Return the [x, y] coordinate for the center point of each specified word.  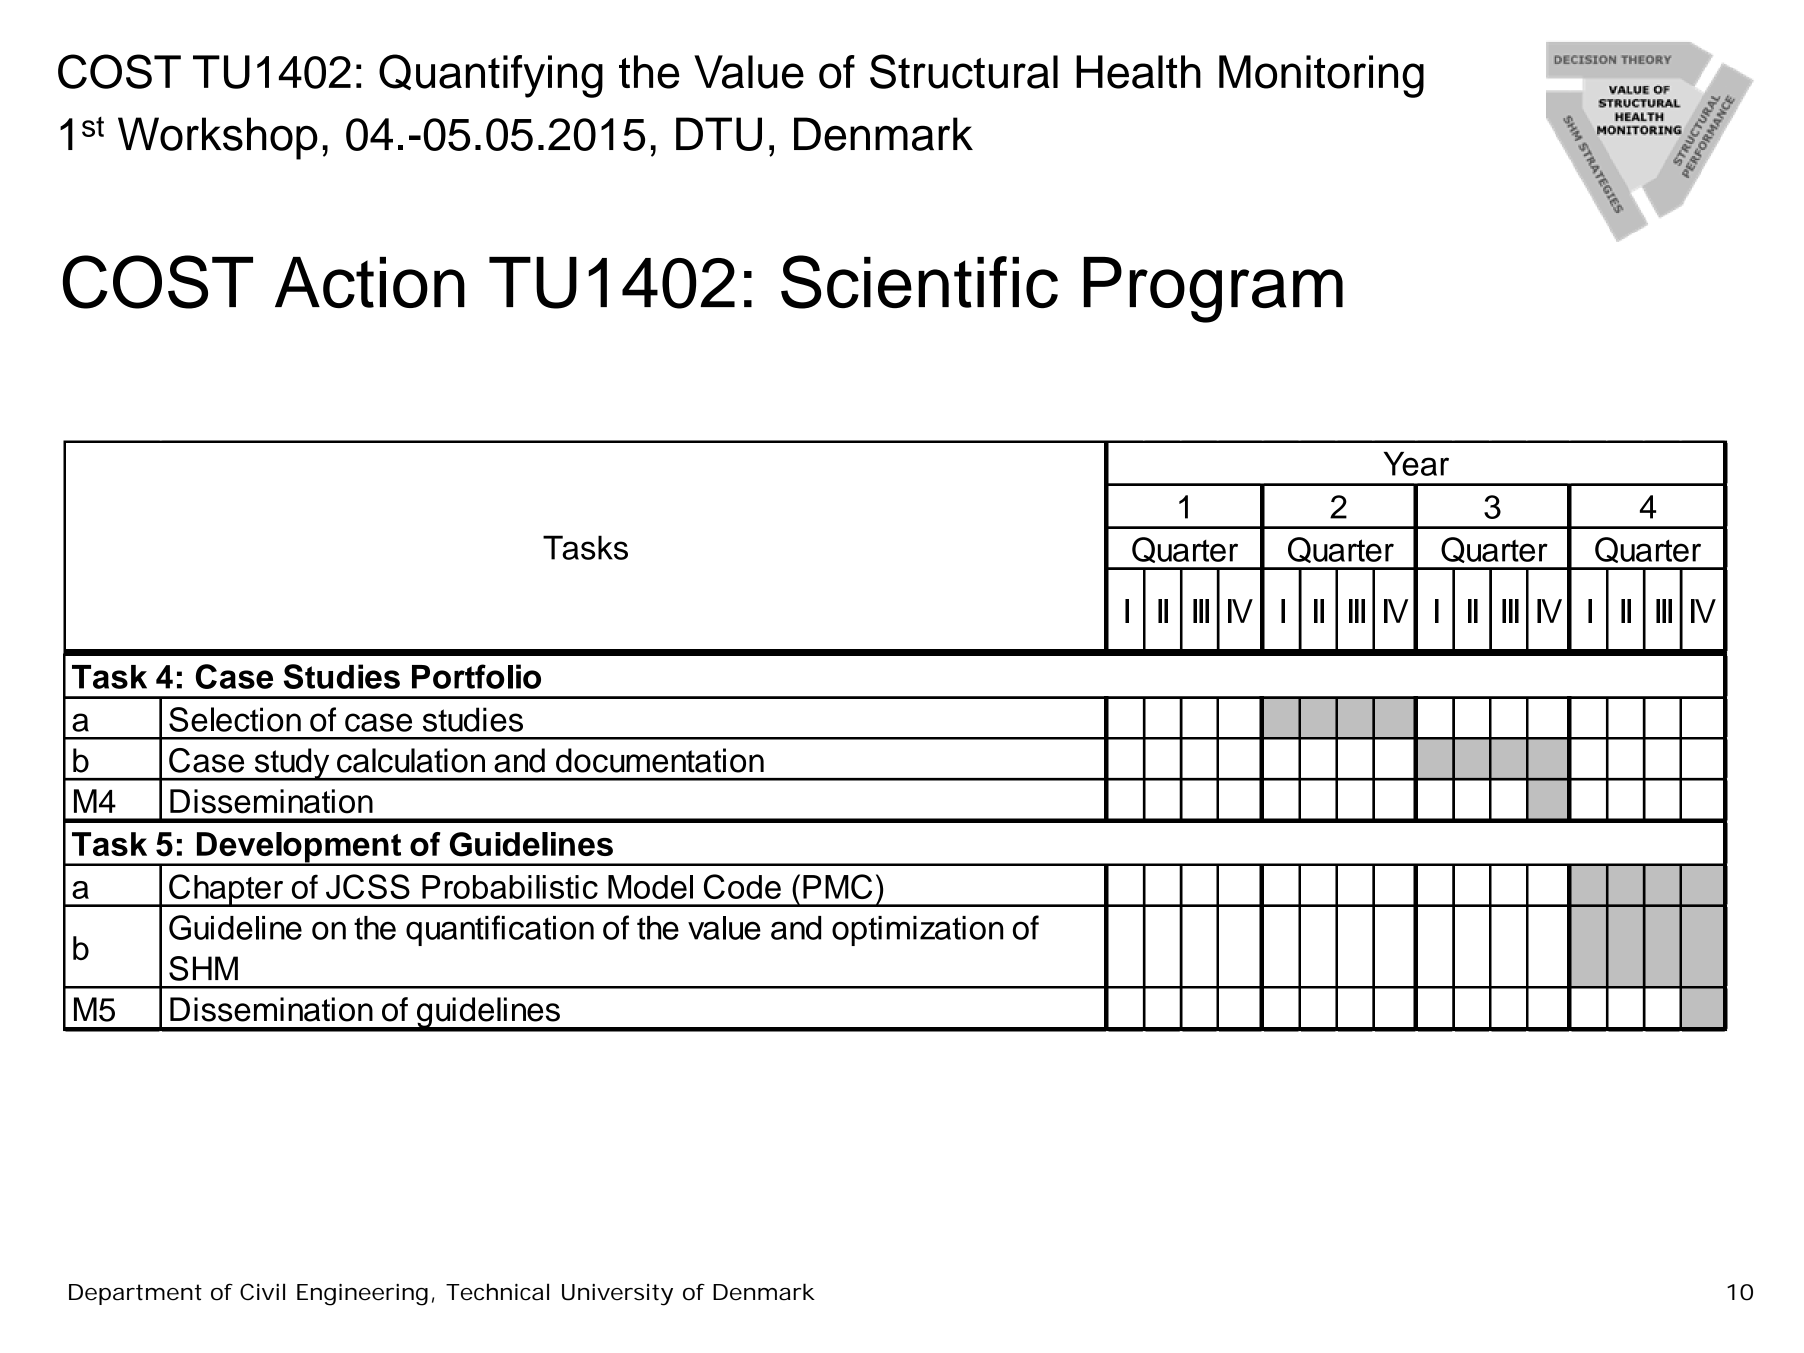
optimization [917, 931]
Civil [262, 1292]
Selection [235, 719]
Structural [964, 71]
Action [370, 282]
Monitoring [1321, 76]
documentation [660, 760]
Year [1416, 464]
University [617, 1295]
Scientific [919, 282]
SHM [203, 968]
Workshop [218, 138]
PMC [837, 886]
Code [742, 886]
